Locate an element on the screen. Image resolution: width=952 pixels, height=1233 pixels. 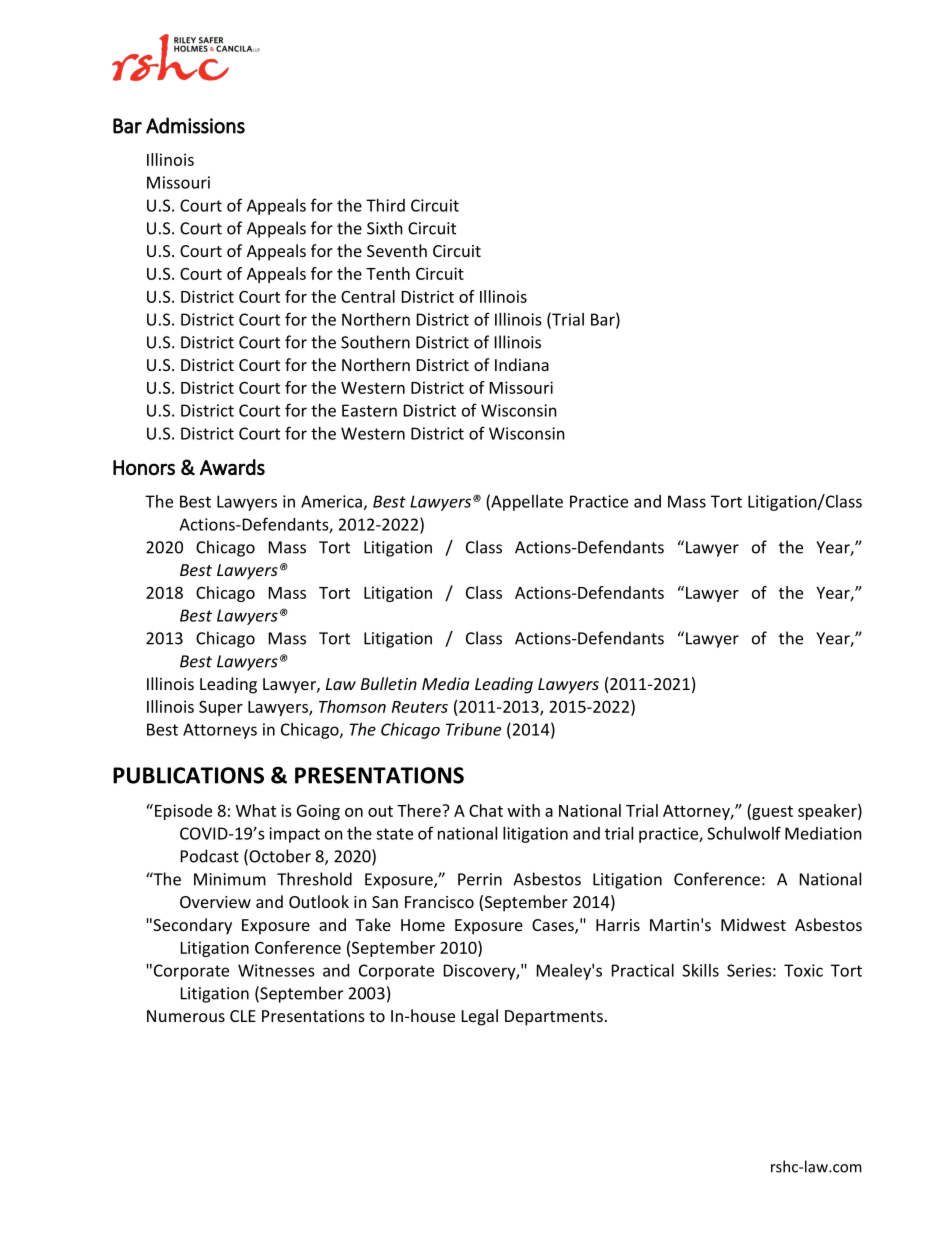
Tribune is located at coordinates (473, 729).
